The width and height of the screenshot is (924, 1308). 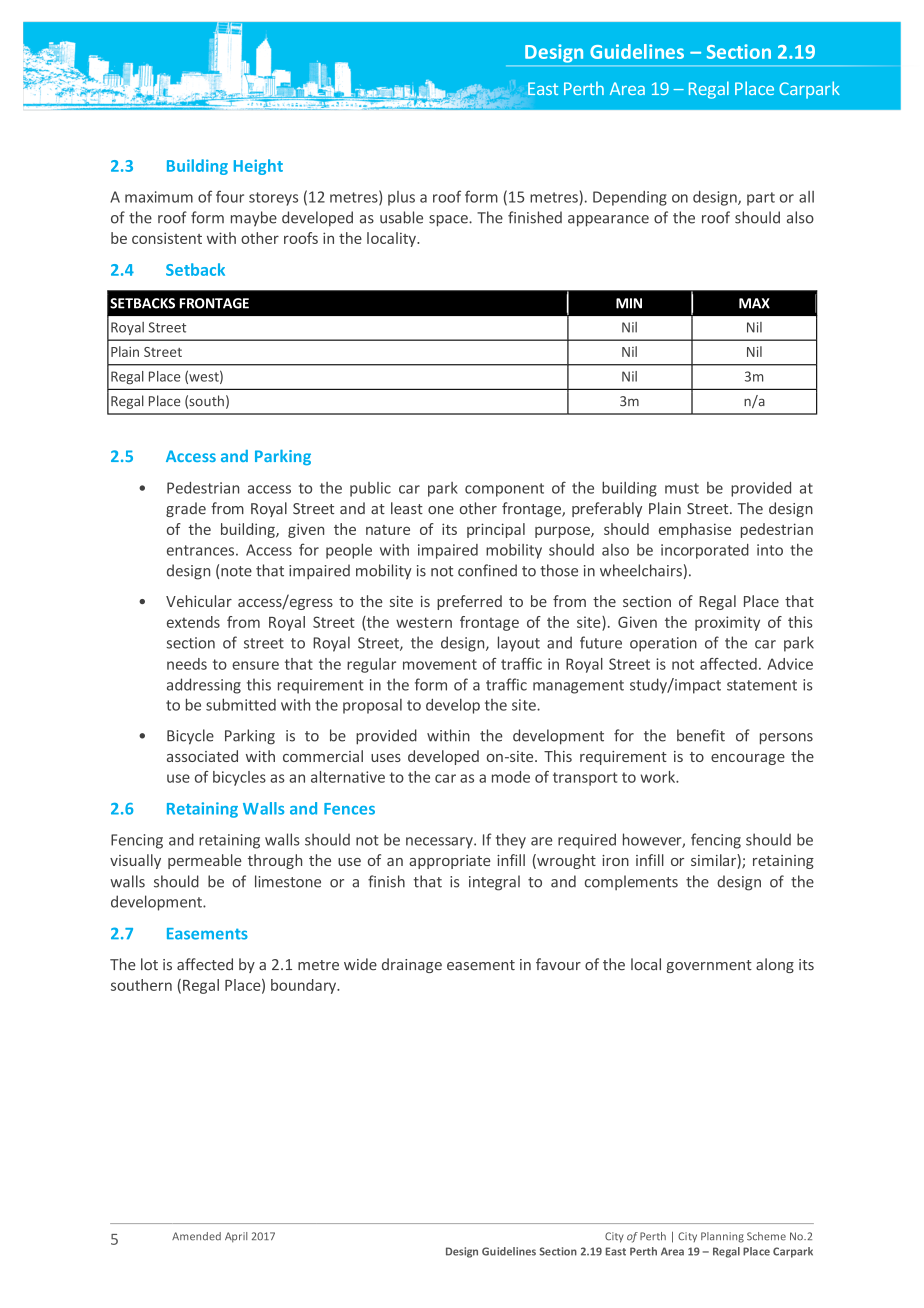 What do you see at coordinates (709, 966) in the screenshot?
I see `government` at bounding box center [709, 966].
